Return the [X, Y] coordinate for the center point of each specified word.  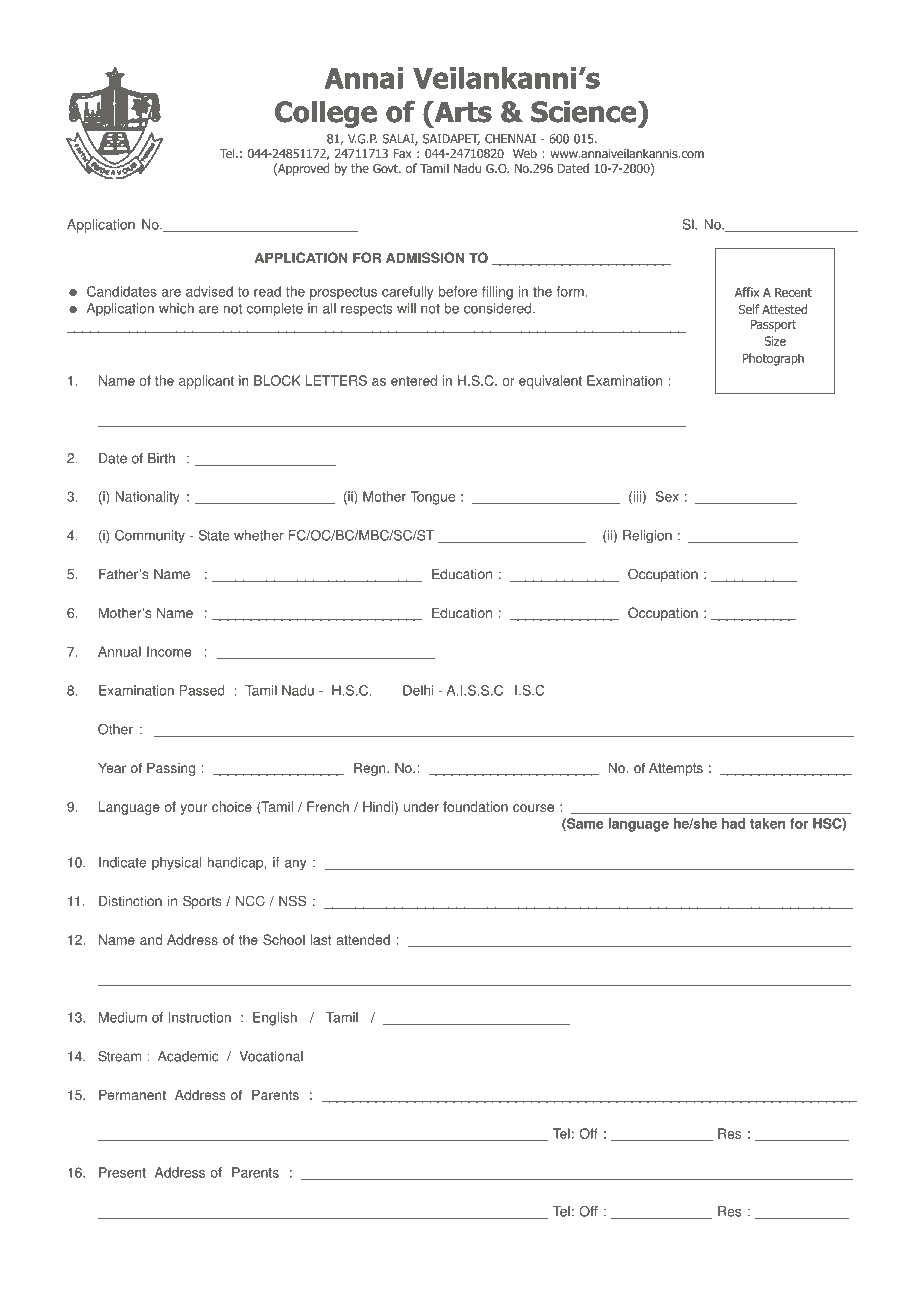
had [733, 823]
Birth [161, 458]
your [194, 809]
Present [122, 1172]
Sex [667, 496]
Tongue [432, 498]
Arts [462, 111]
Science [585, 111]
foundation [475, 806]
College [326, 114]
